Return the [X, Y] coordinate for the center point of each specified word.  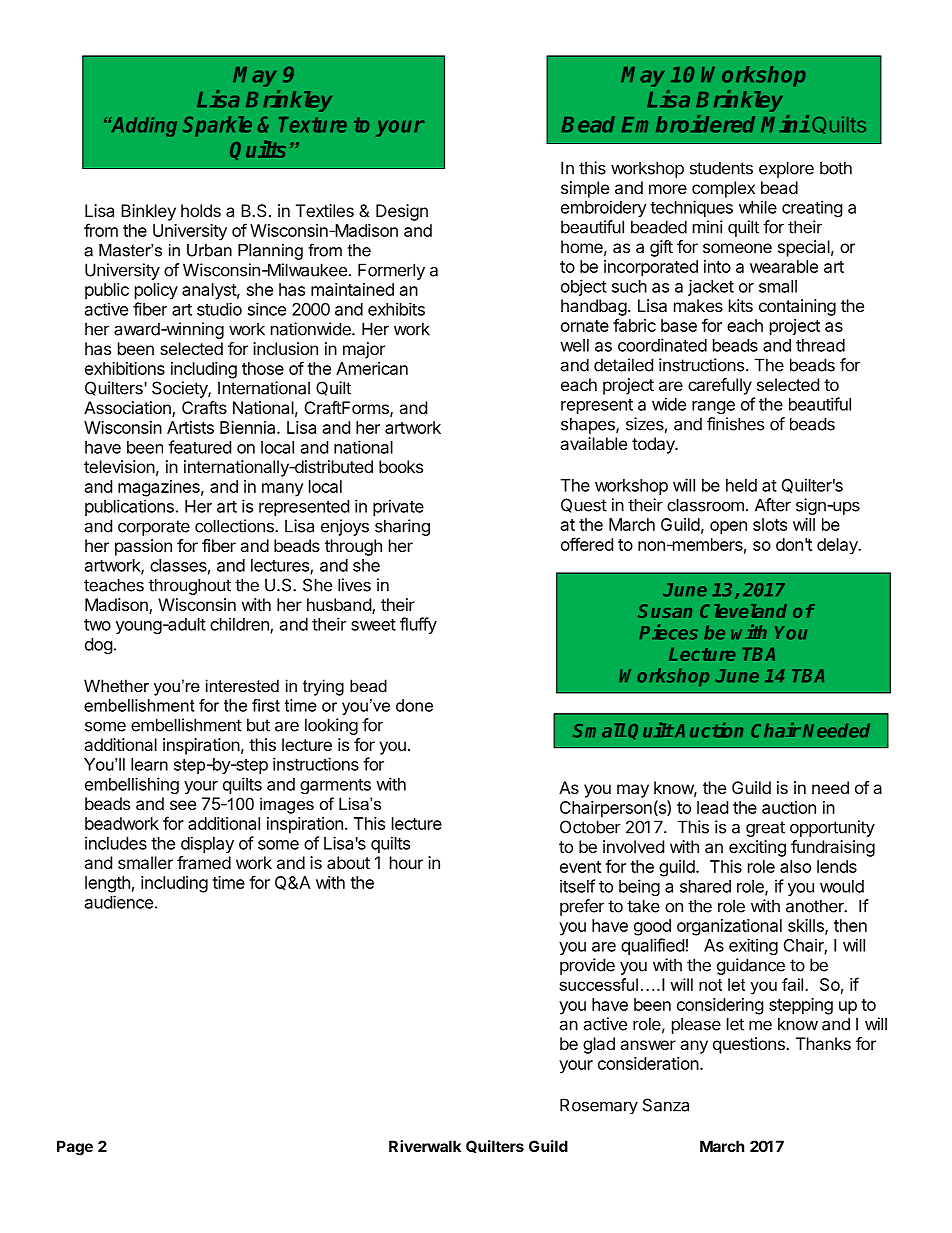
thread [820, 345]
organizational [729, 927]
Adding [142, 127]
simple [585, 189]
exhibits [396, 309]
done [414, 705]
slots [770, 524]
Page [75, 1148]
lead [712, 807]
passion [143, 547]
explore [786, 169]
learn [149, 764]
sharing [402, 527]
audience [119, 902]
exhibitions [125, 368]
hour [406, 862]
